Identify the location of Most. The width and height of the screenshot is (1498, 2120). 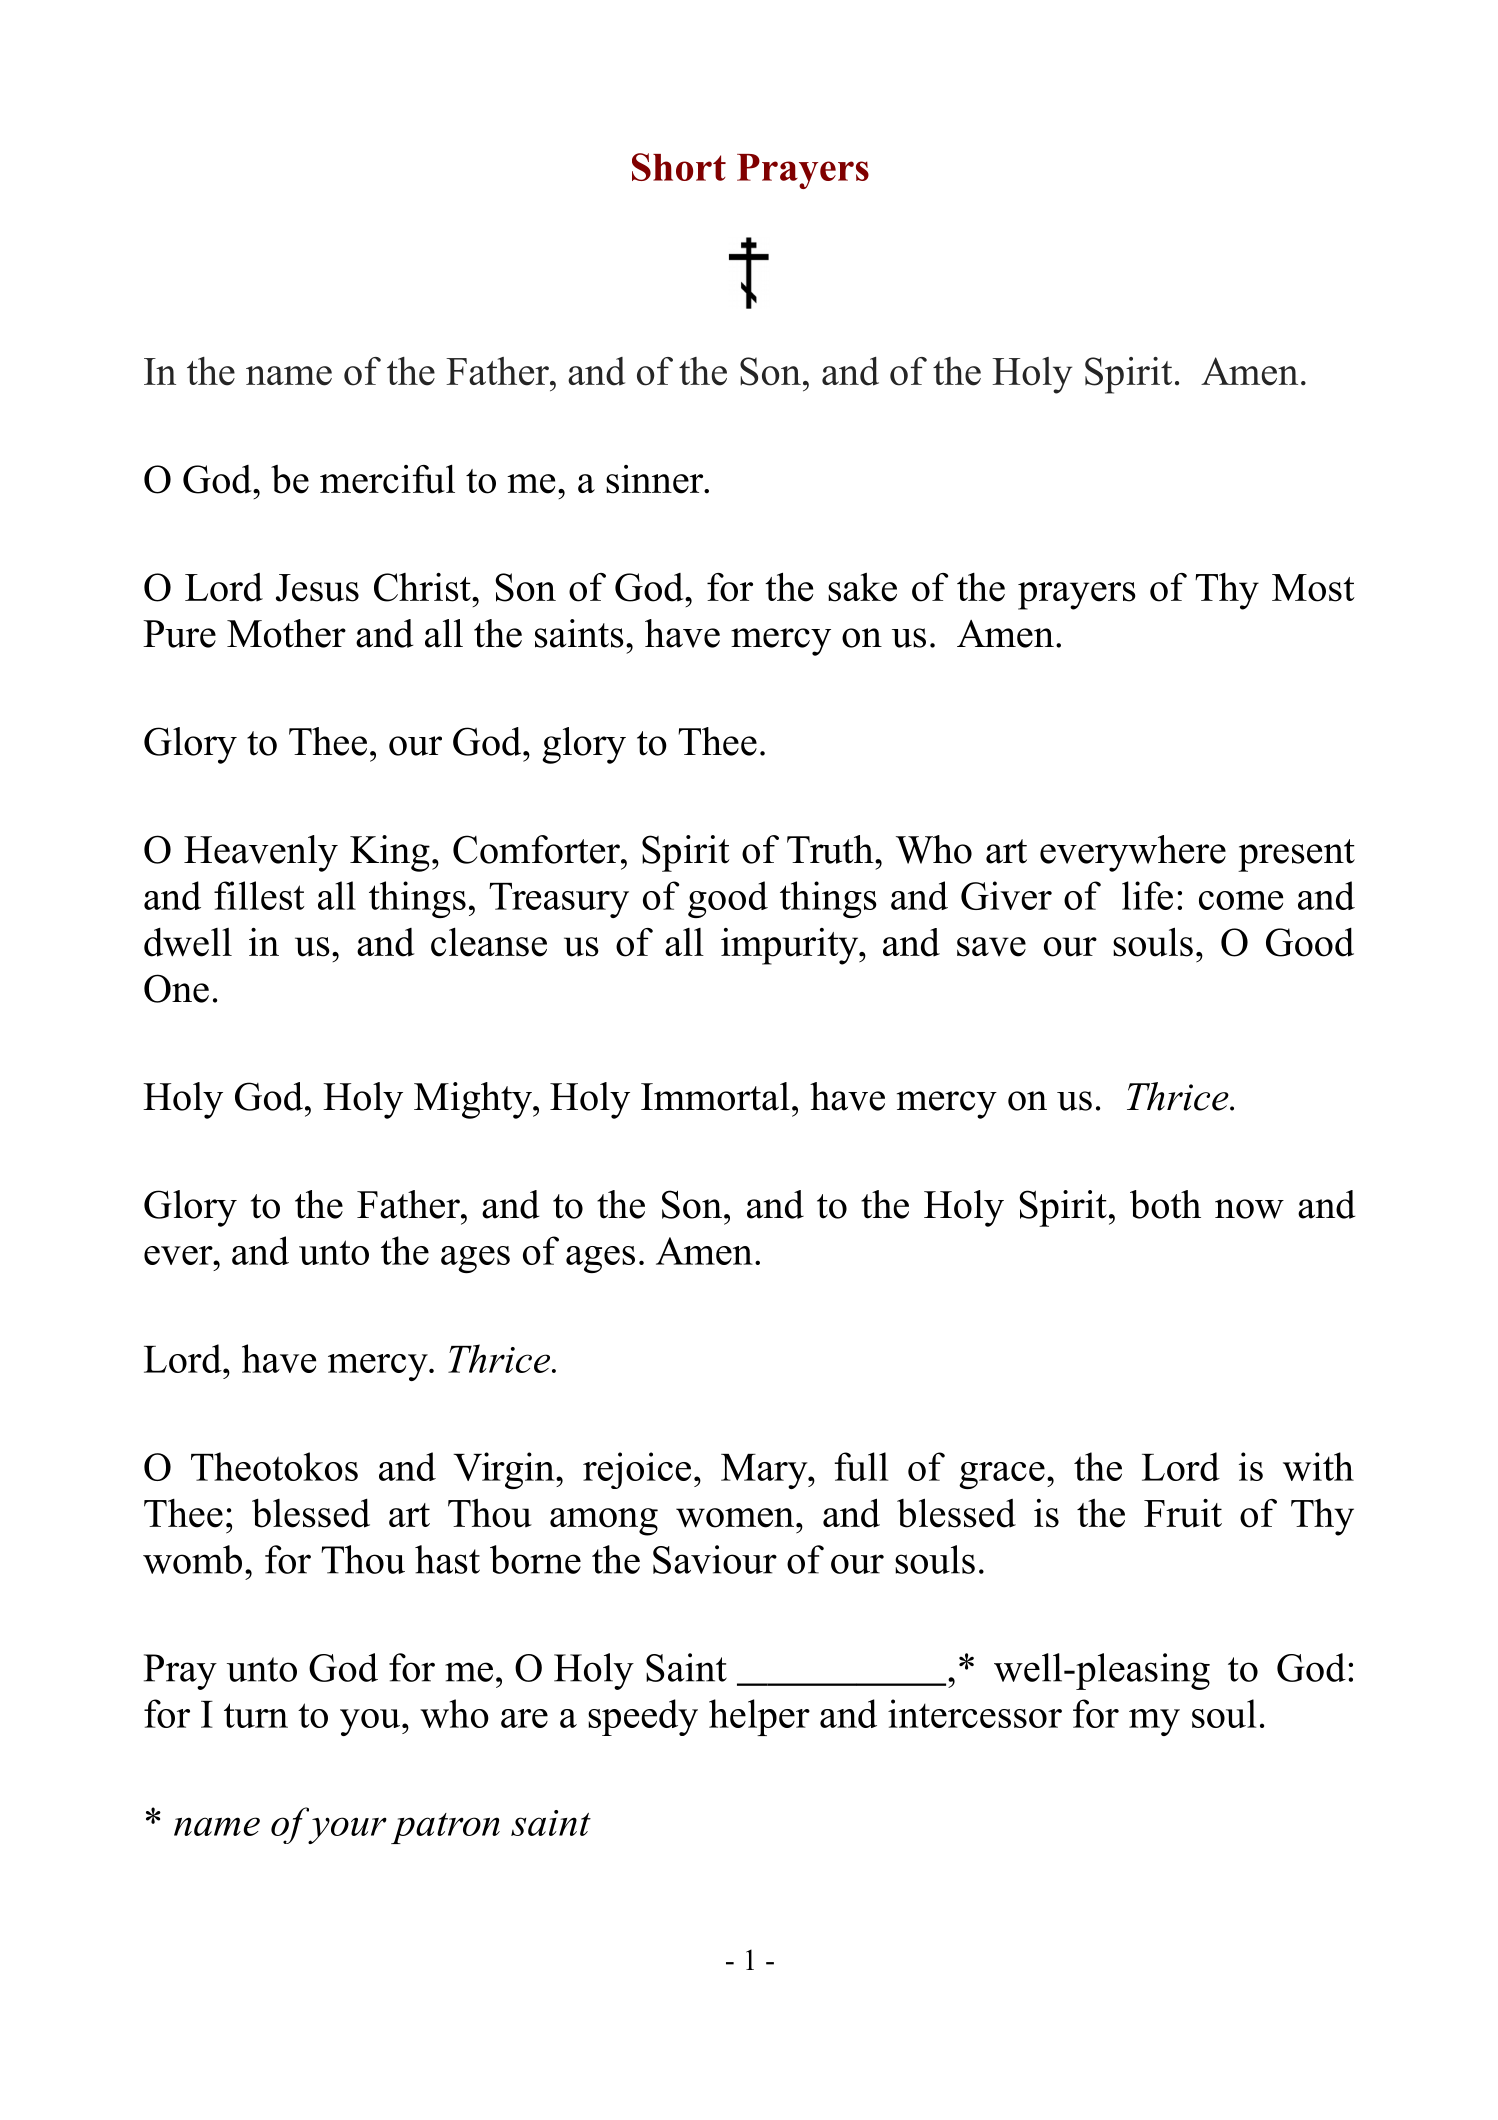
(1313, 588).
